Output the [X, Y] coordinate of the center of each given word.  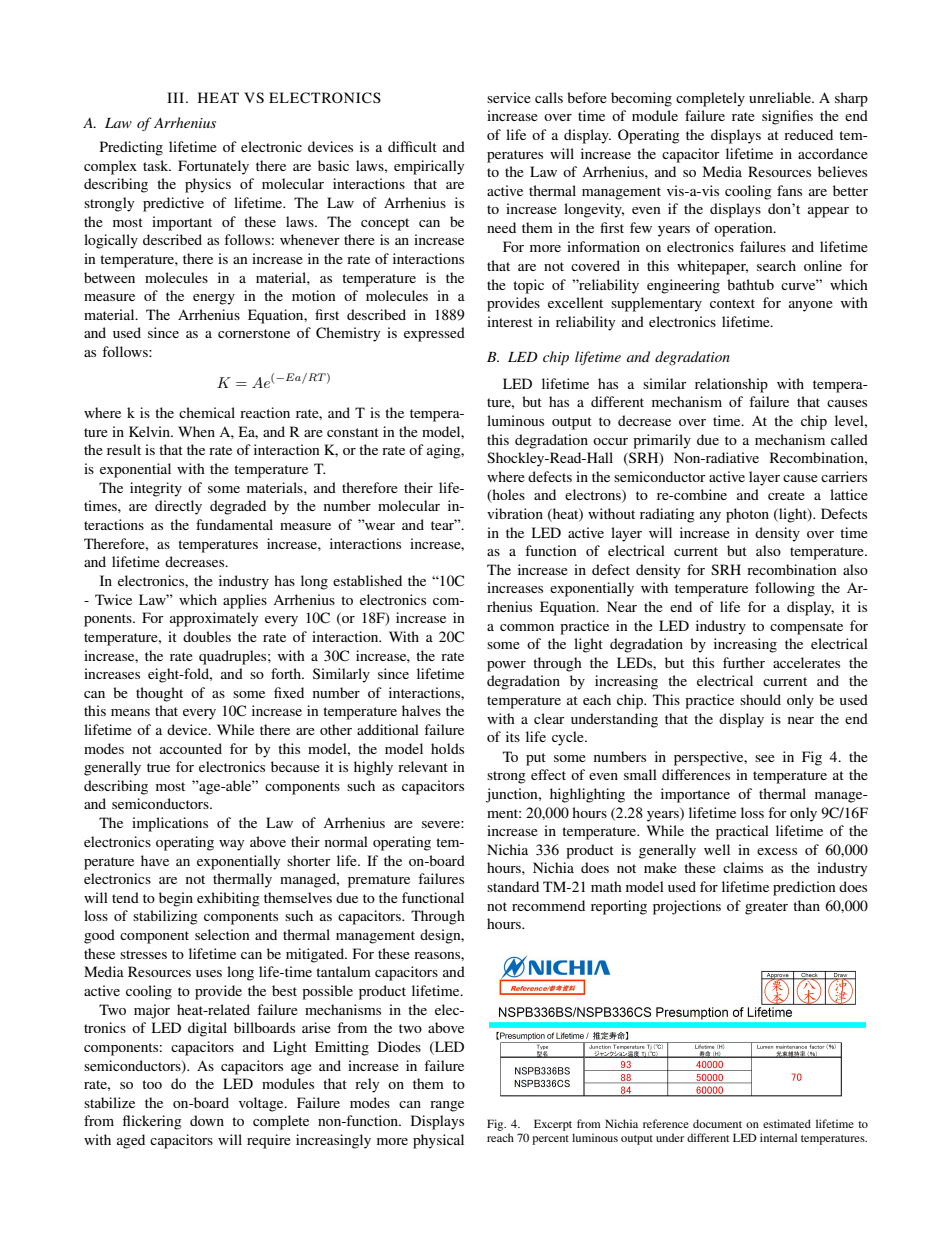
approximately [214, 619]
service [509, 97]
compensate [806, 628]
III [177, 97]
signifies [787, 117]
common [527, 627]
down [207, 1120]
